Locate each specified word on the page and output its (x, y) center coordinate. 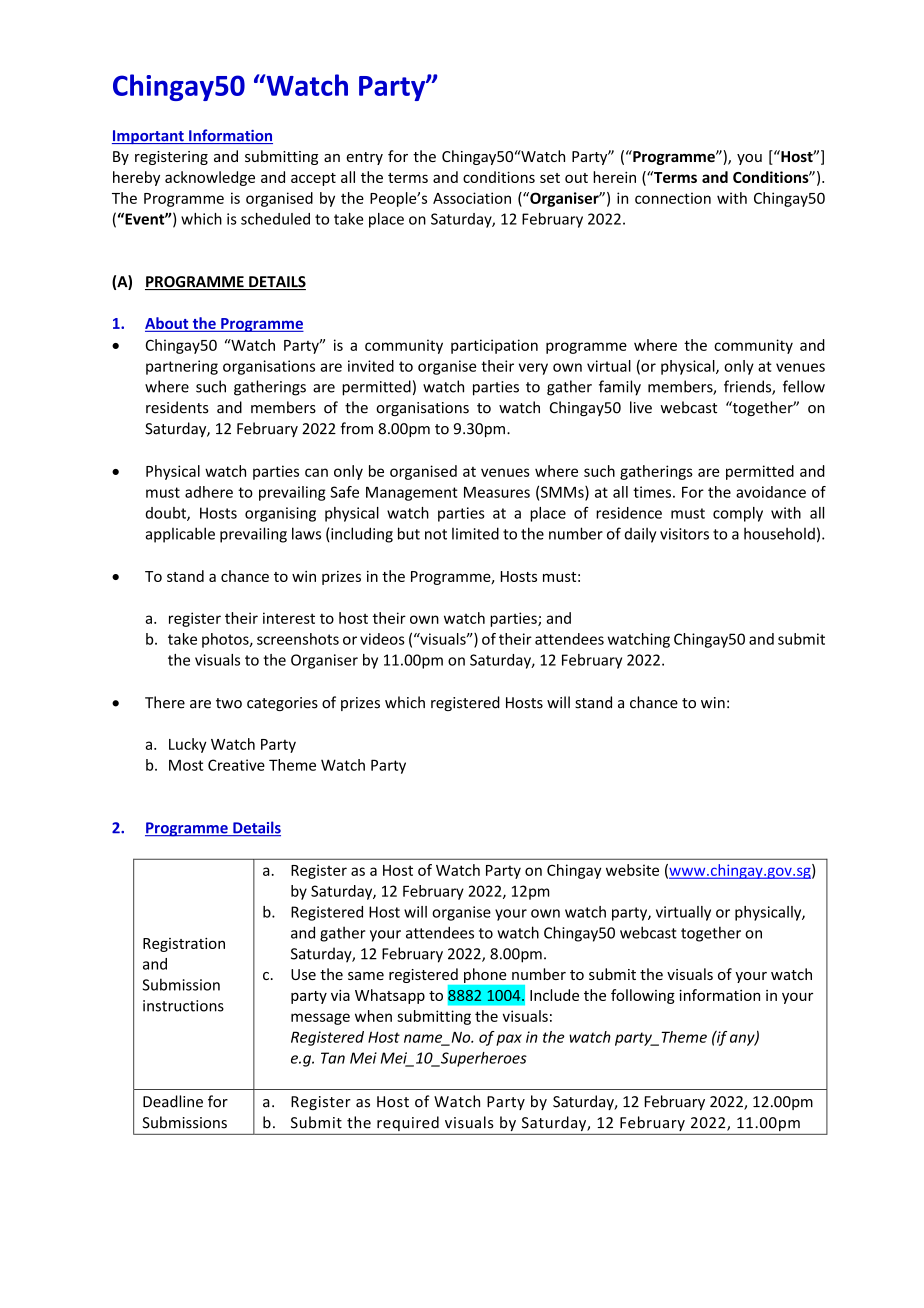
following (643, 996)
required (408, 1123)
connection (673, 198)
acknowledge (210, 178)
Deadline (173, 1101)
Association (472, 198)
